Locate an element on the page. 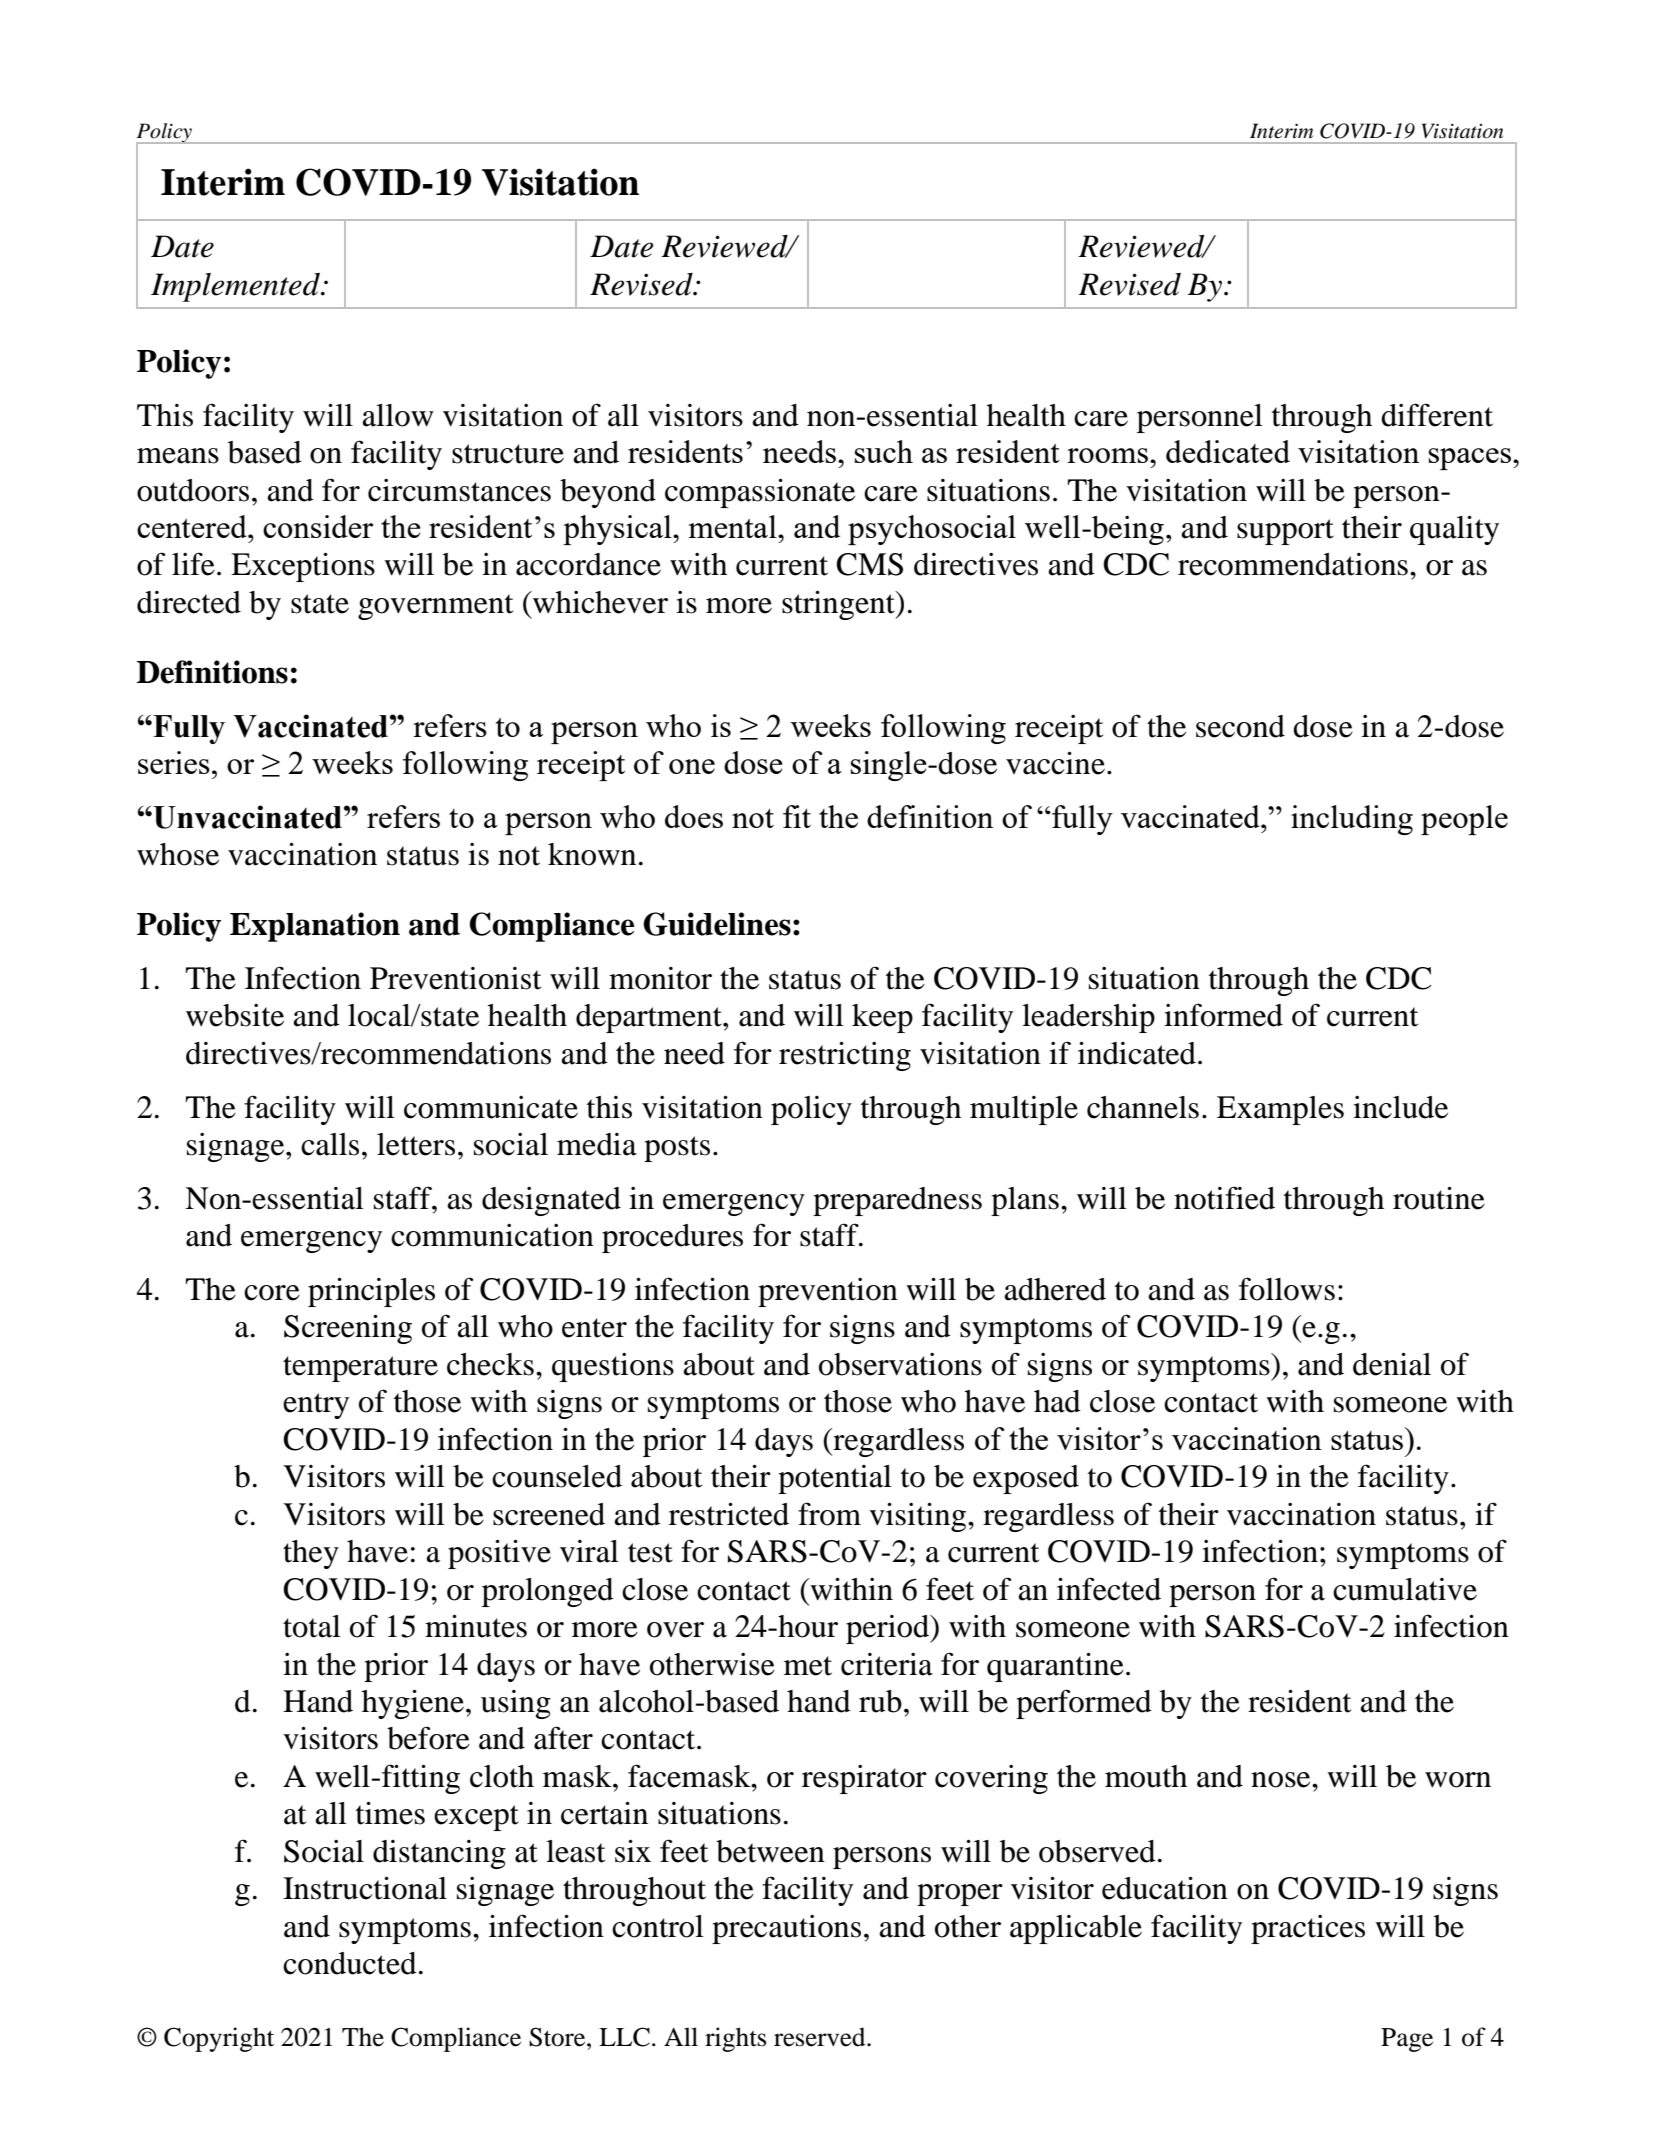 The image size is (1660, 2149). conducted is located at coordinates (350, 1963).
